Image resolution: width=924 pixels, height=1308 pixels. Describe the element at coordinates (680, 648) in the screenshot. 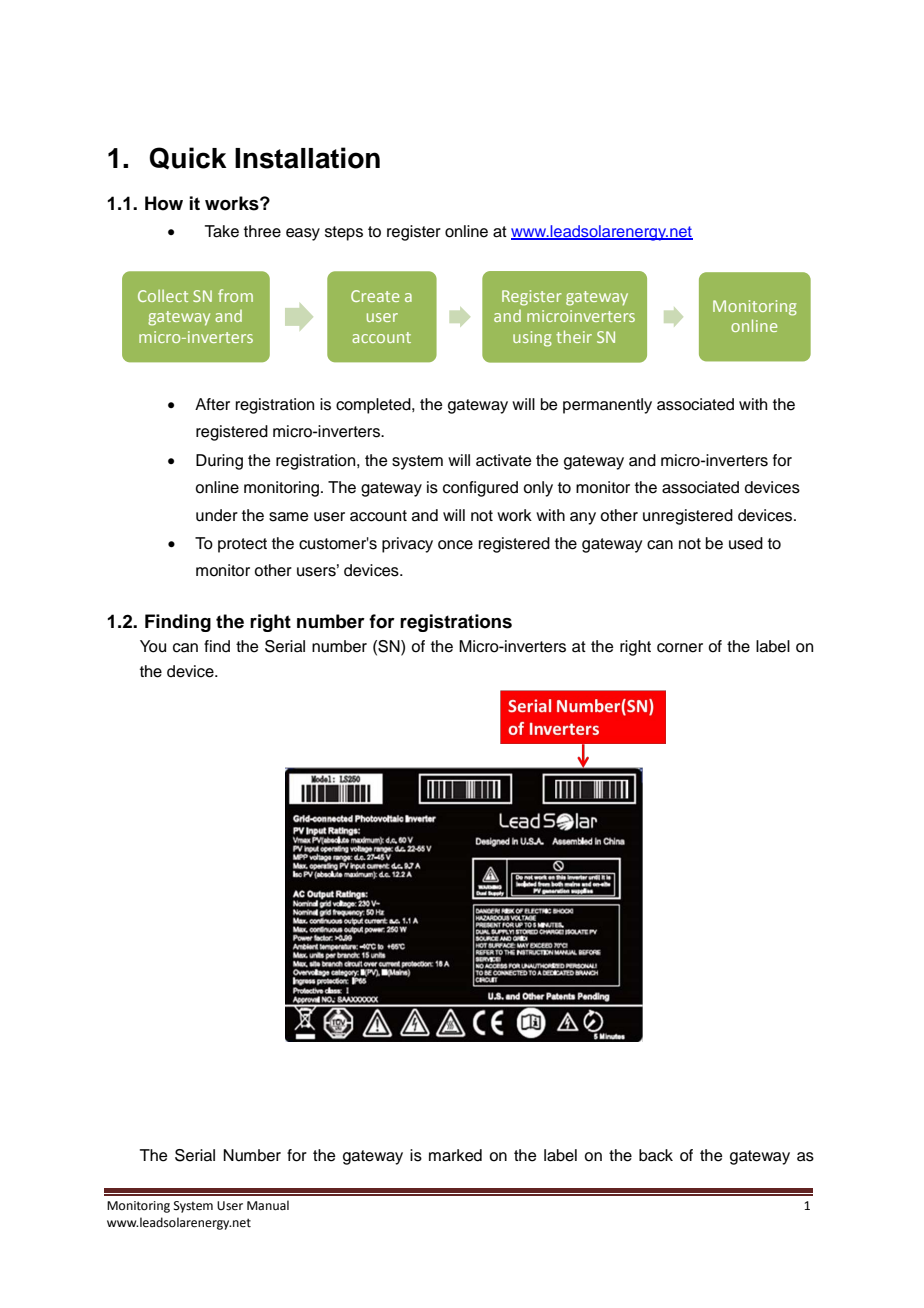

I see `corner` at that location.
